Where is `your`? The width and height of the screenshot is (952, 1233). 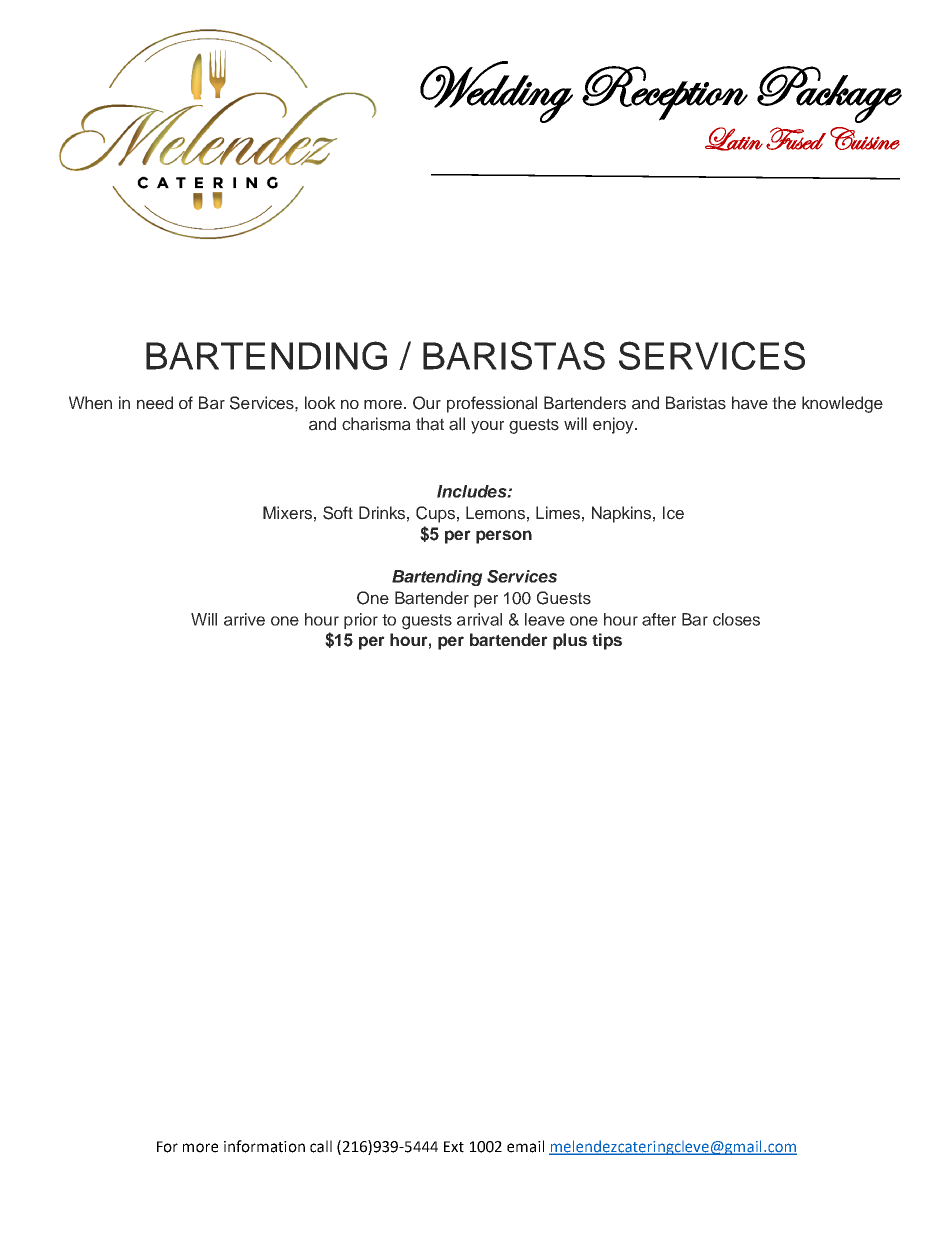
your is located at coordinates (487, 427).
